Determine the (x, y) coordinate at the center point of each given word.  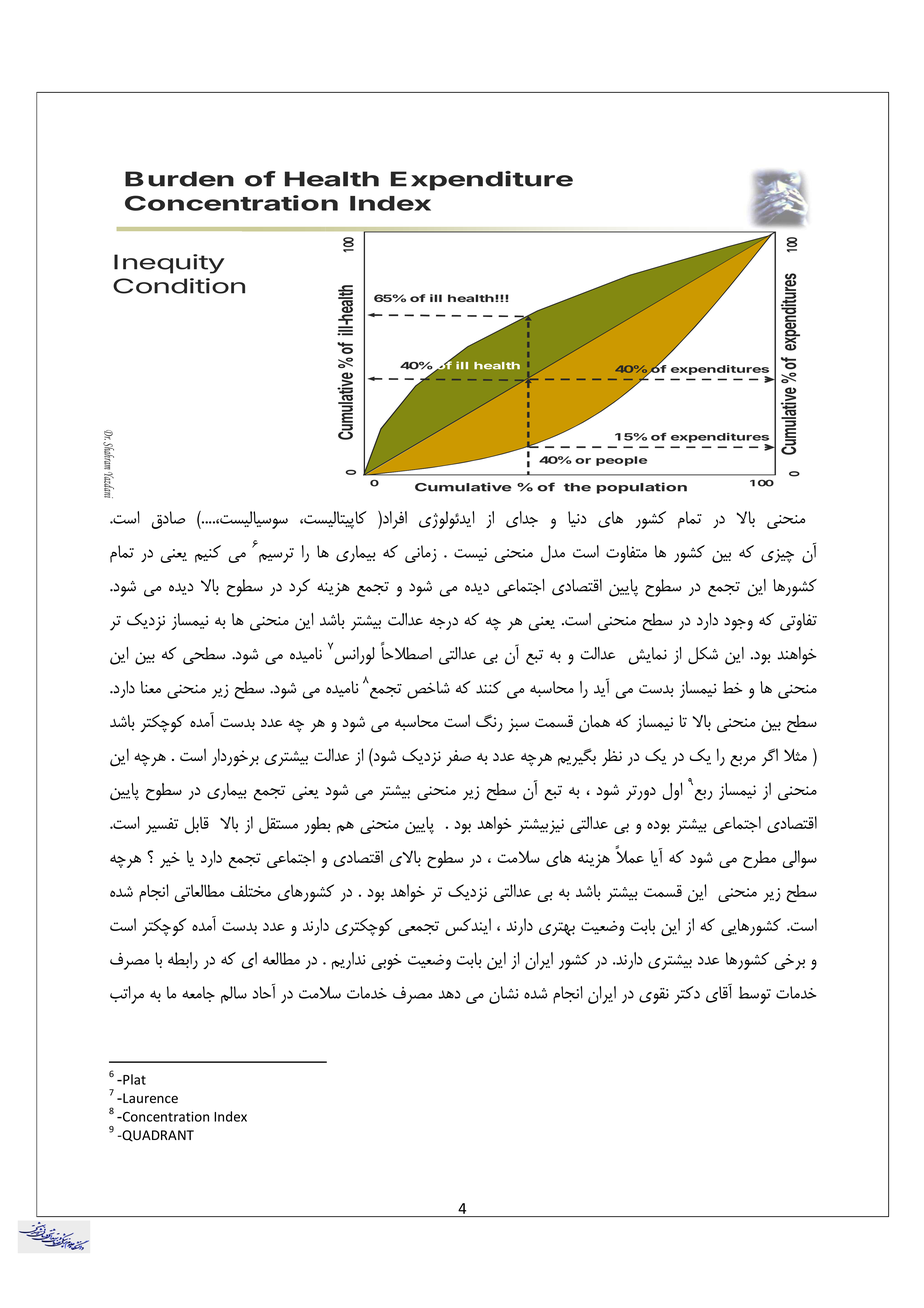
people (621, 461)
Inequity (169, 264)
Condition (179, 286)
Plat (133, 1079)
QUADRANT (157, 1136)
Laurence (149, 1098)
